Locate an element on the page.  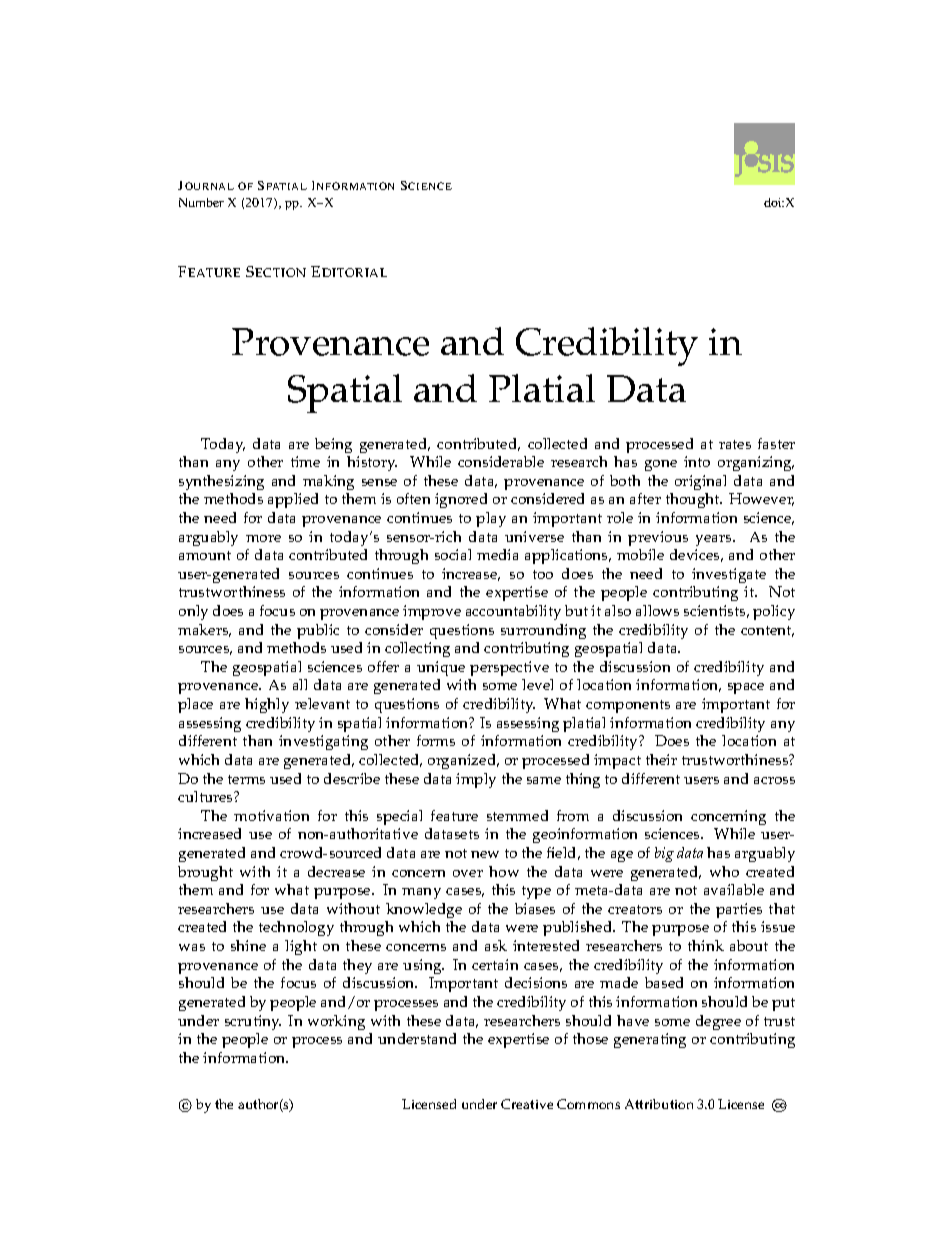
scrutiny is located at coordinates (253, 1022).
